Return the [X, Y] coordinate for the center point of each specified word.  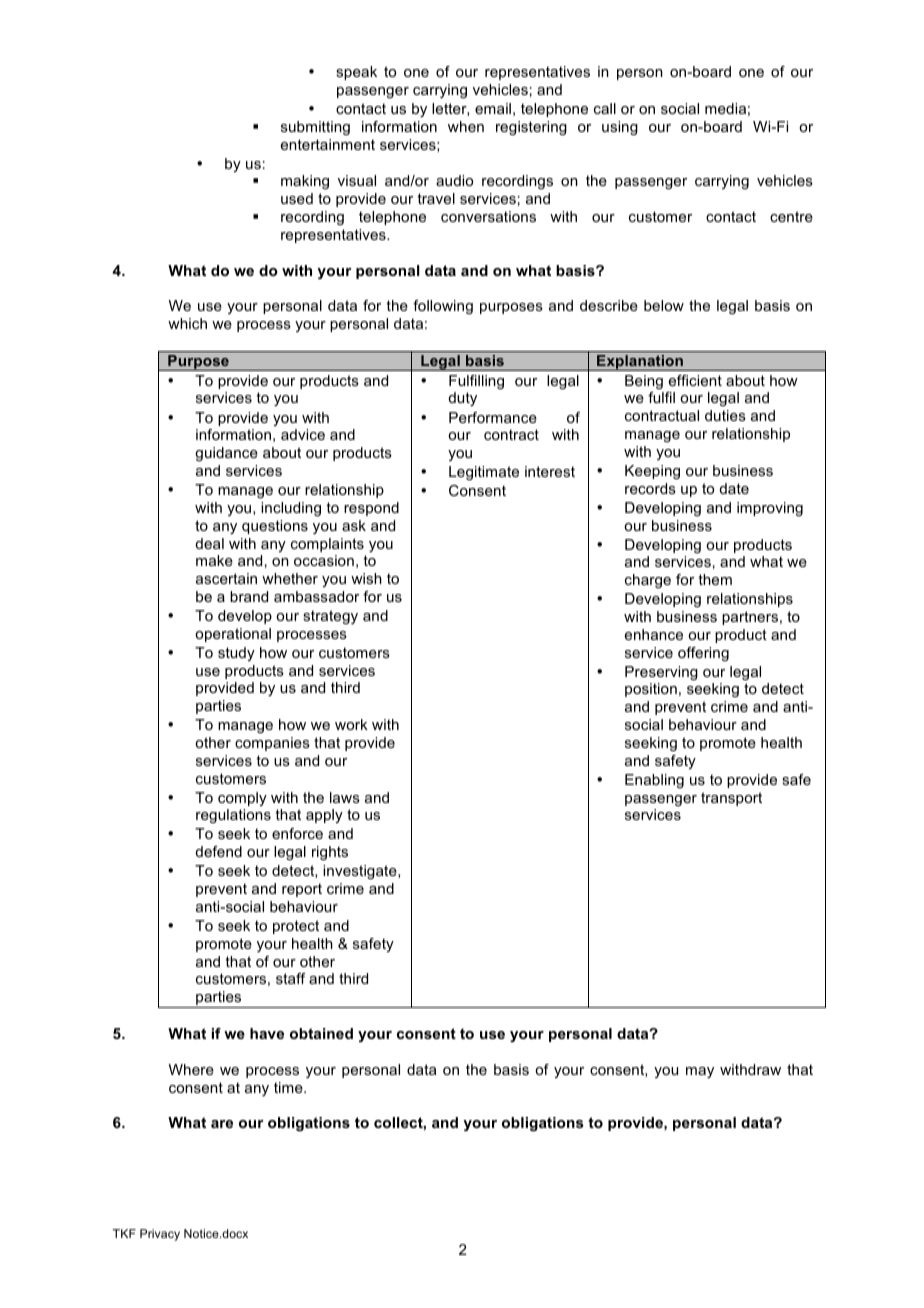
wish [366, 578]
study [236, 654]
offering [703, 654]
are [222, 1124]
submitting [315, 128]
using [620, 128]
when [466, 126]
